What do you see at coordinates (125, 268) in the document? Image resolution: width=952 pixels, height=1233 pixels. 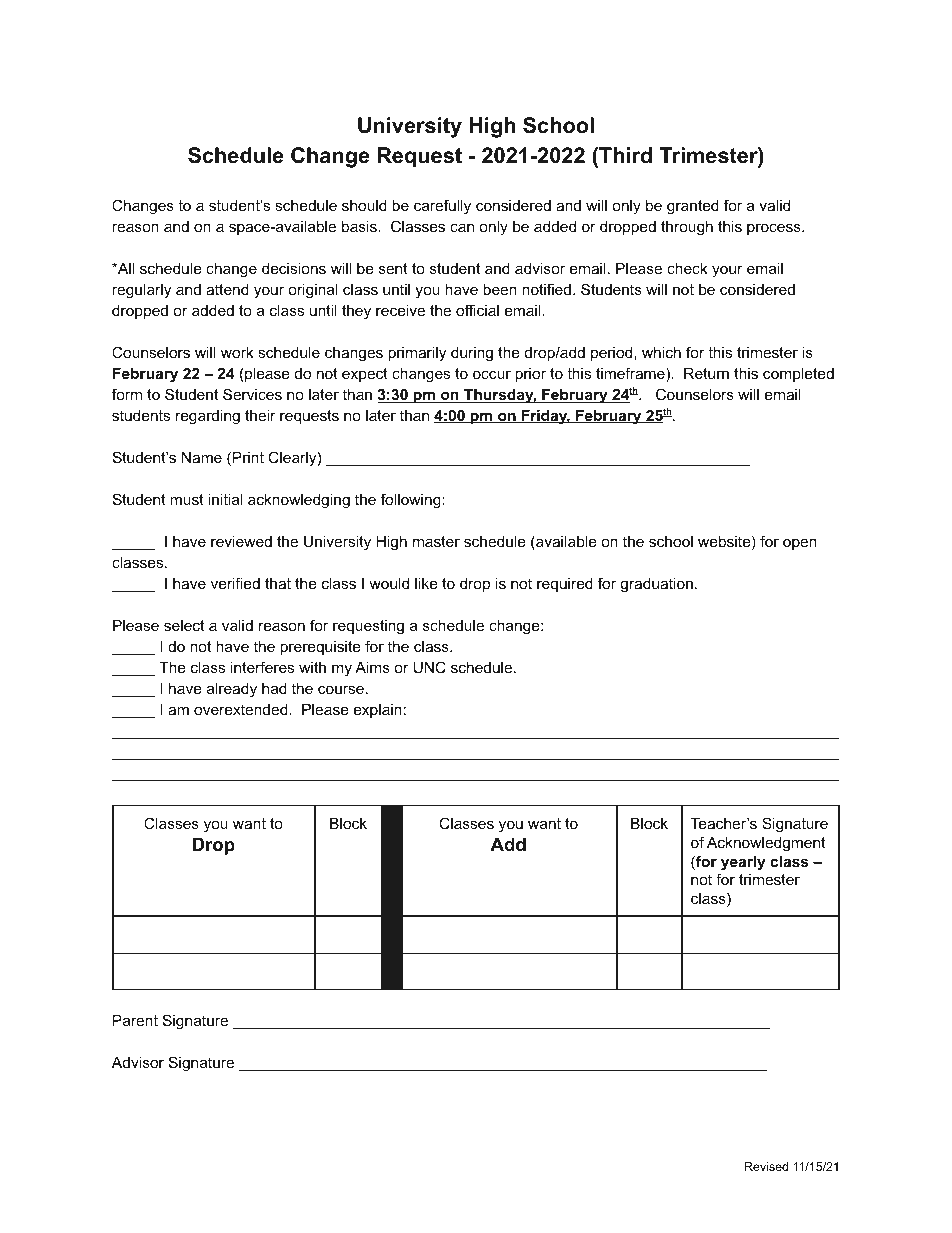 I see `All` at bounding box center [125, 268].
